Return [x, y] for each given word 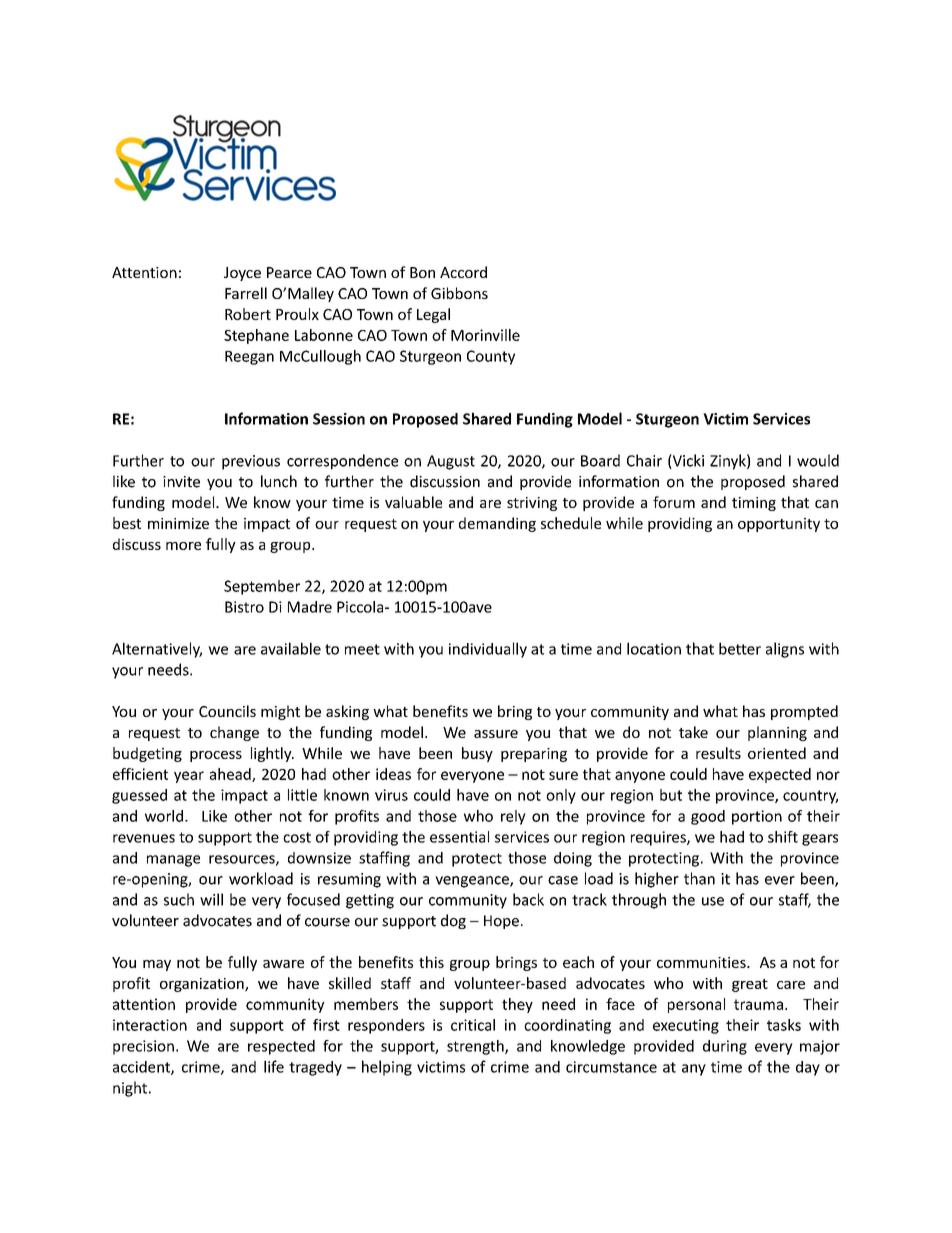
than [699, 878]
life [274, 1066]
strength [476, 1047]
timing [754, 504]
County [491, 357]
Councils [227, 711]
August [451, 462]
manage [173, 861]
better [740, 648]
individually [488, 650]
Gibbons [459, 293]
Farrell [246, 293]
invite [181, 482]
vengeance [473, 882]
